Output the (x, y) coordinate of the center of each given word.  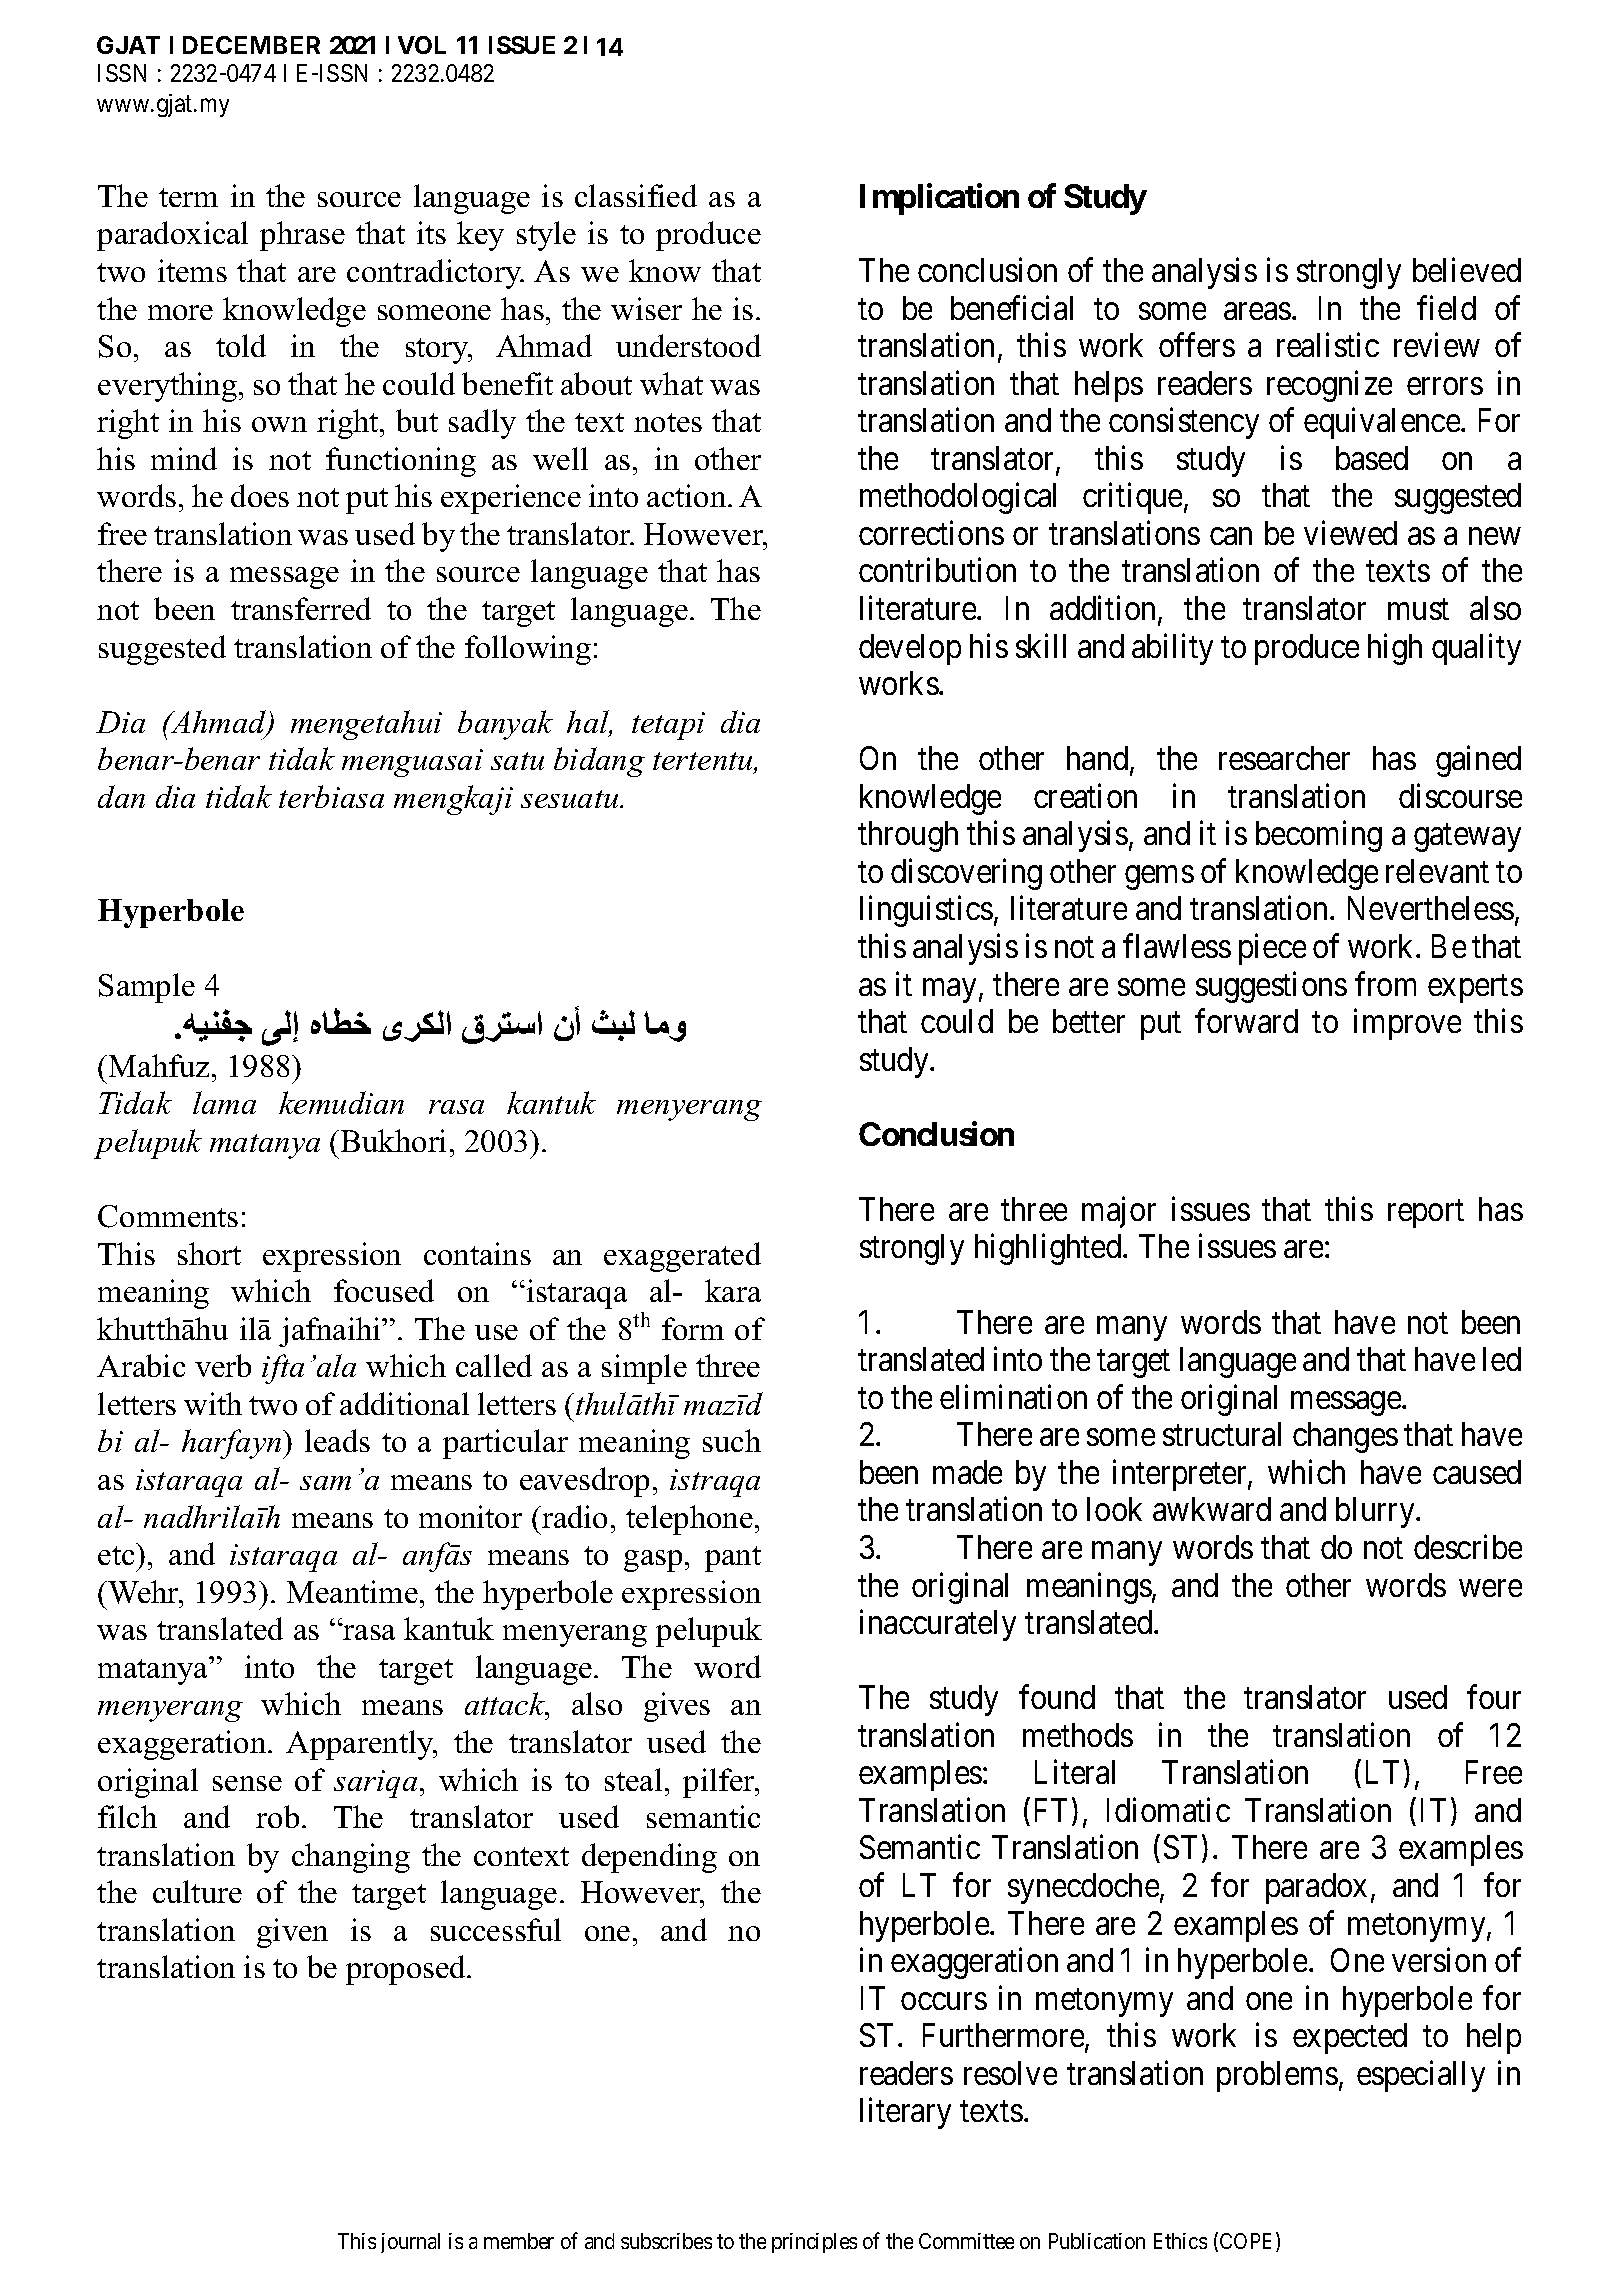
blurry (1376, 1512)
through (908, 836)
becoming (1319, 836)
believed (1467, 270)
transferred (301, 608)
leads (337, 1440)
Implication (939, 199)
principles (814, 2243)
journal (410, 2243)
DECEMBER (251, 45)
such (732, 1440)
